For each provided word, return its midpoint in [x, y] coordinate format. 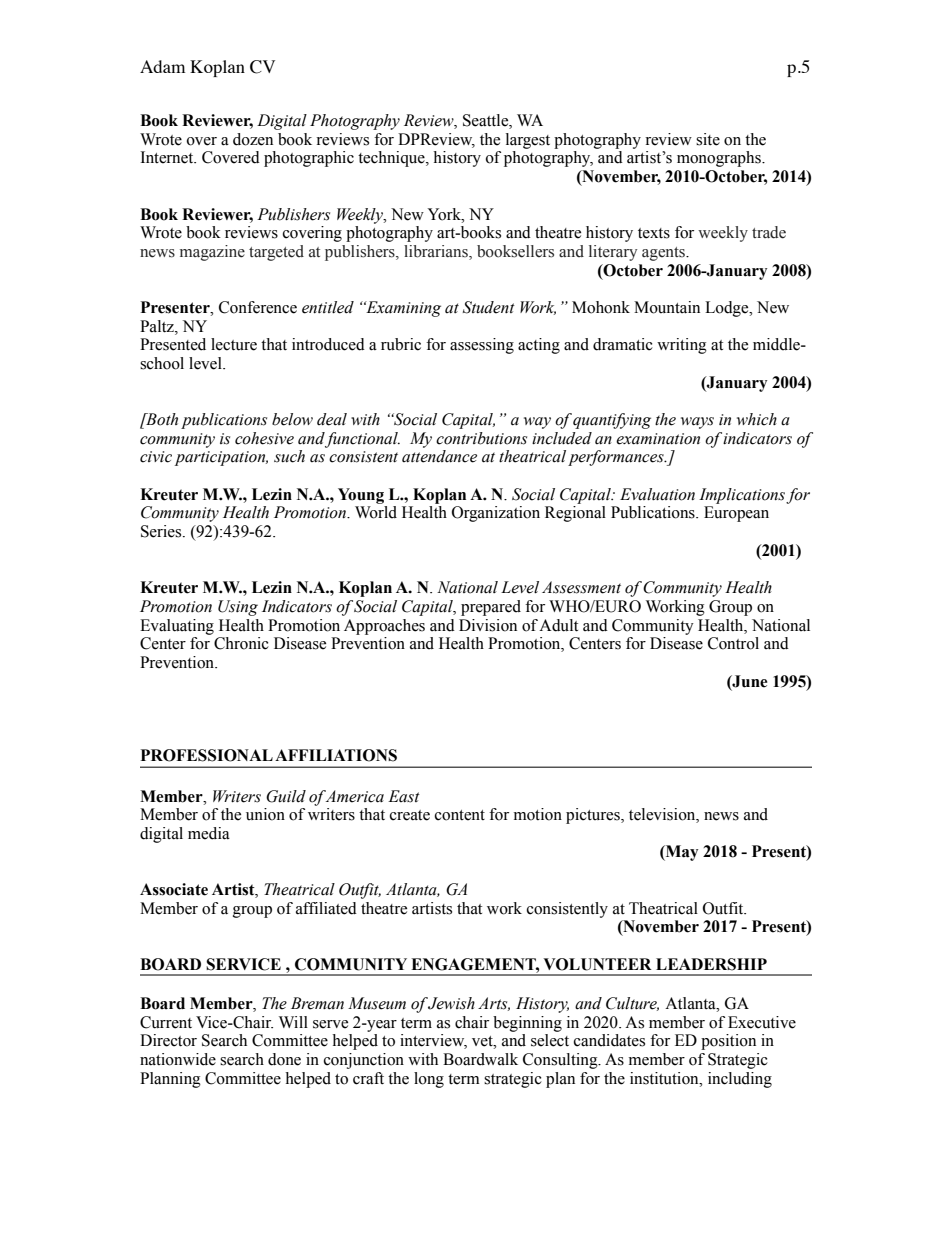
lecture [234, 344]
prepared [491, 608]
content [460, 815]
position [728, 1042]
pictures [594, 816]
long [429, 1080]
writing [682, 346]
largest [528, 141]
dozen [253, 139]
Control [733, 643]
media [209, 833]
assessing [482, 346]
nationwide [178, 1059]
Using [238, 608]
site [708, 139]
